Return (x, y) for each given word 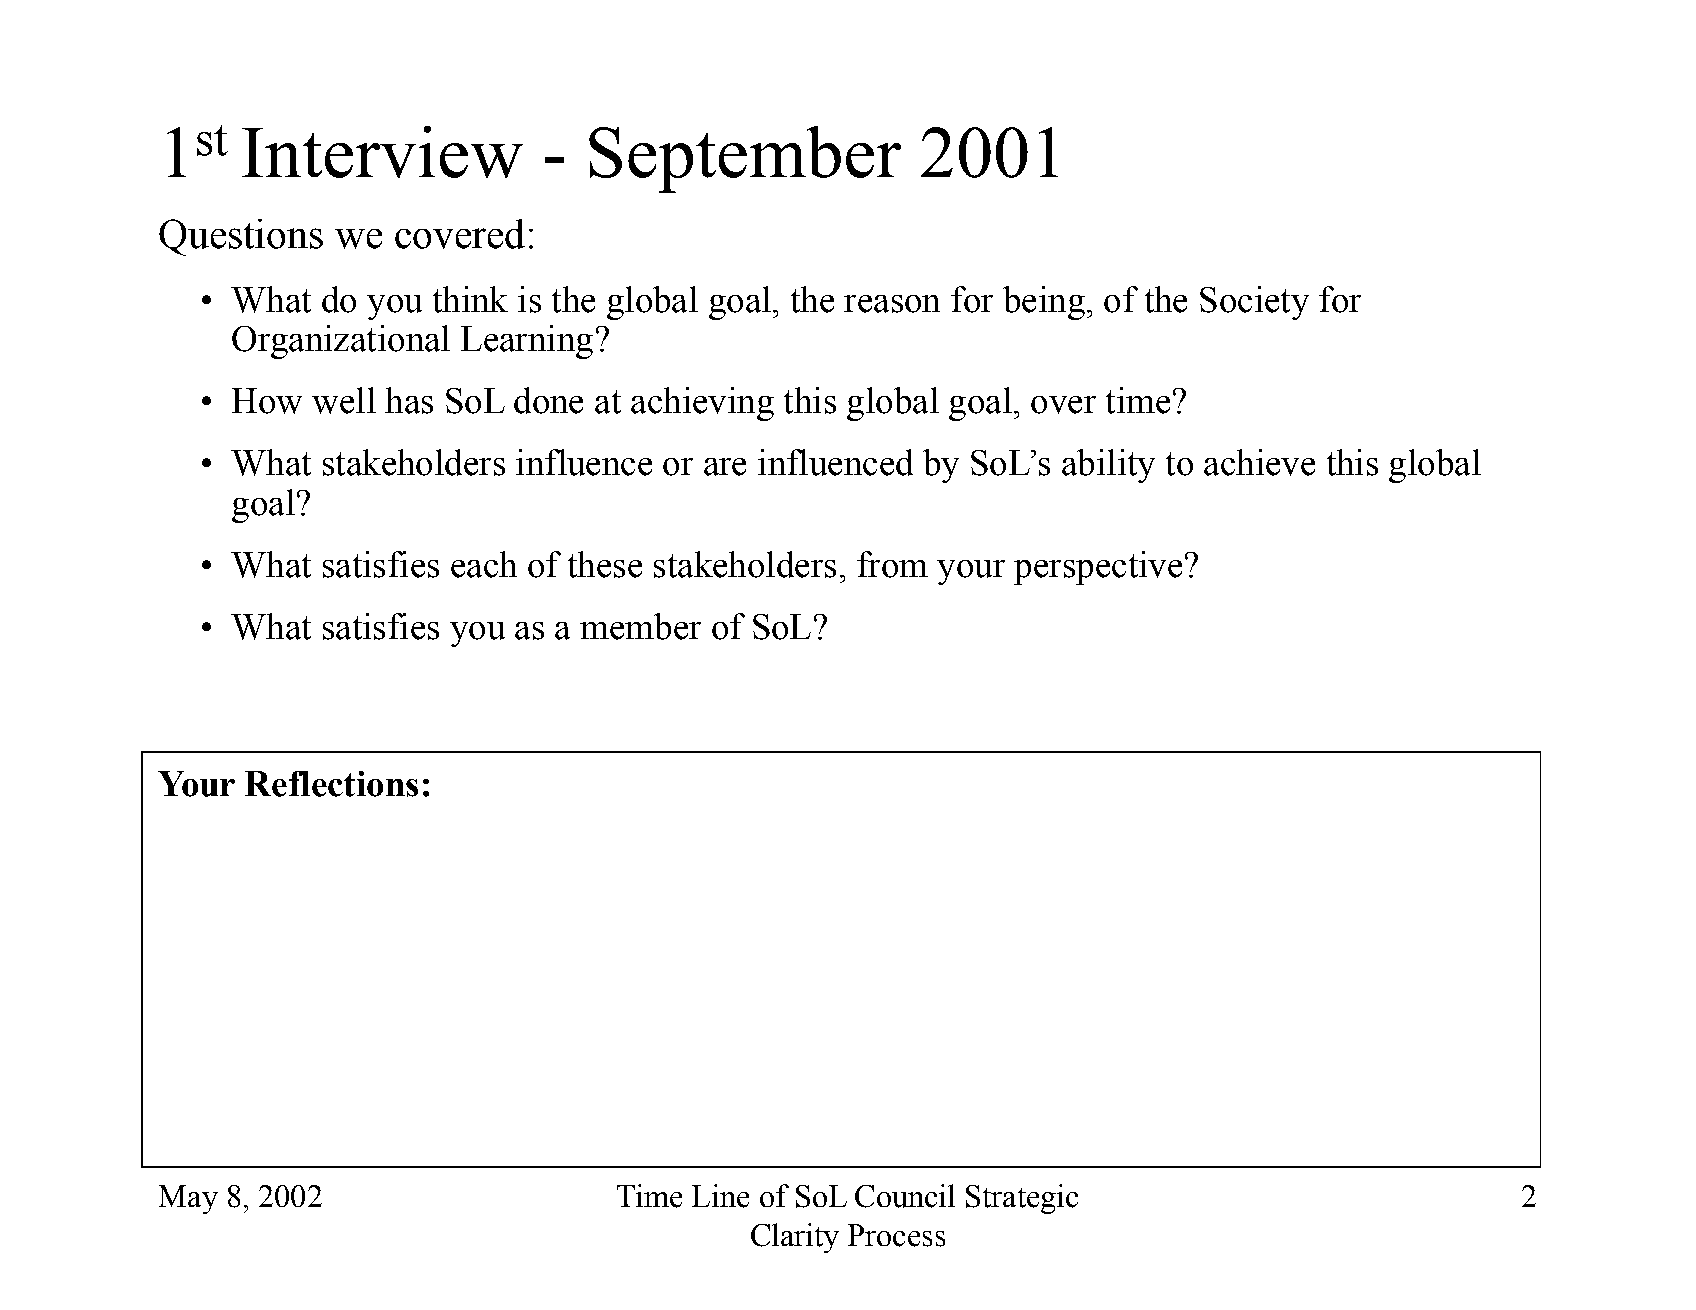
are (725, 467)
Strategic (1022, 1199)
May (188, 1199)
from (892, 564)
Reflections (331, 784)
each (484, 564)
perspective (1098, 568)
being (1044, 303)
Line (720, 1196)
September (745, 159)
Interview (382, 152)
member (640, 626)
